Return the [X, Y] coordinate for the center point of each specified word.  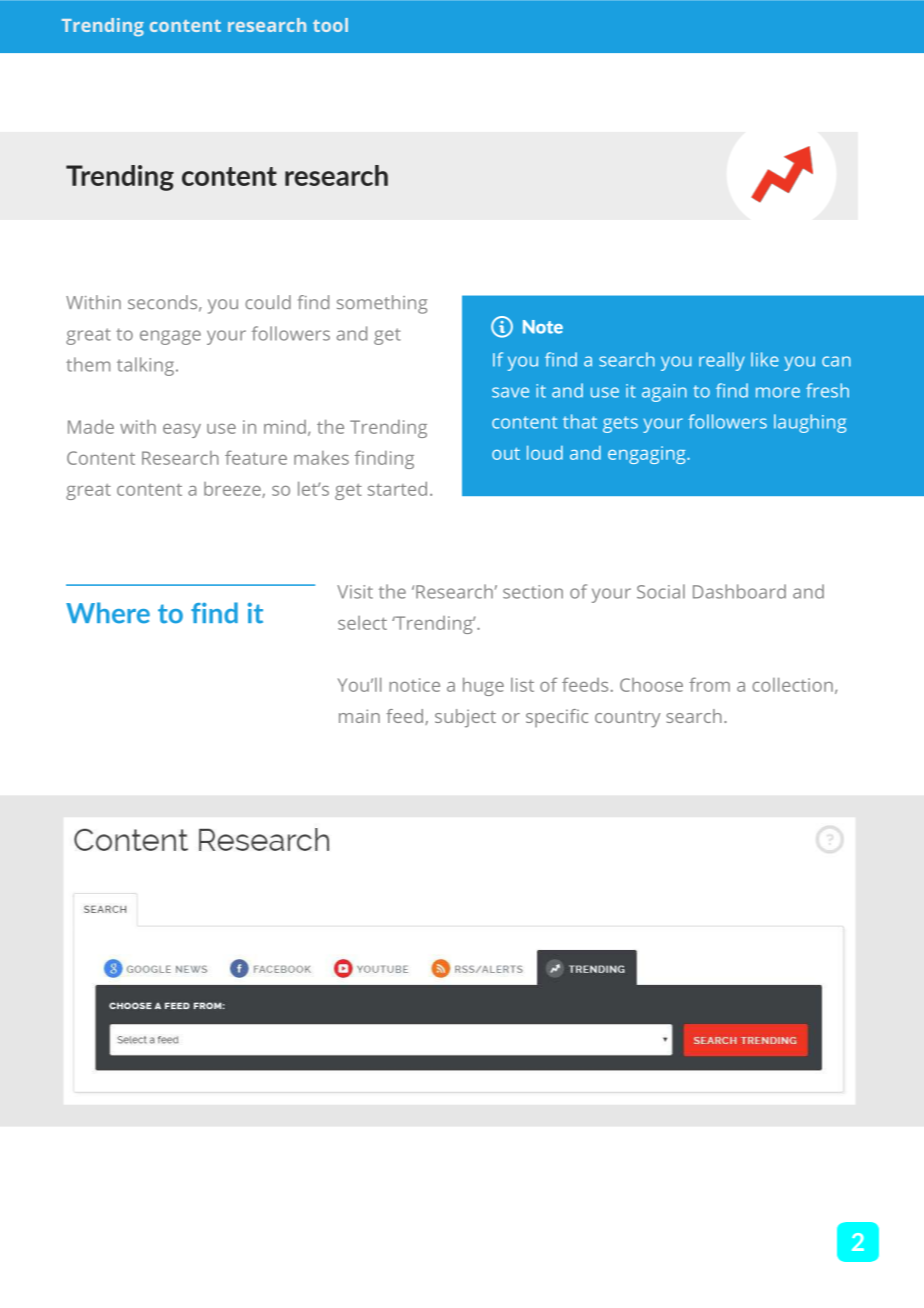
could [268, 302]
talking [145, 366]
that [580, 421]
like [765, 359]
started [397, 488]
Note [543, 327]
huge [483, 686]
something [382, 304]
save [510, 392]
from [709, 684]
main [359, 716]
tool [330, 25]
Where [108, 613]
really [722, 361]
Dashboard [739, 591]
